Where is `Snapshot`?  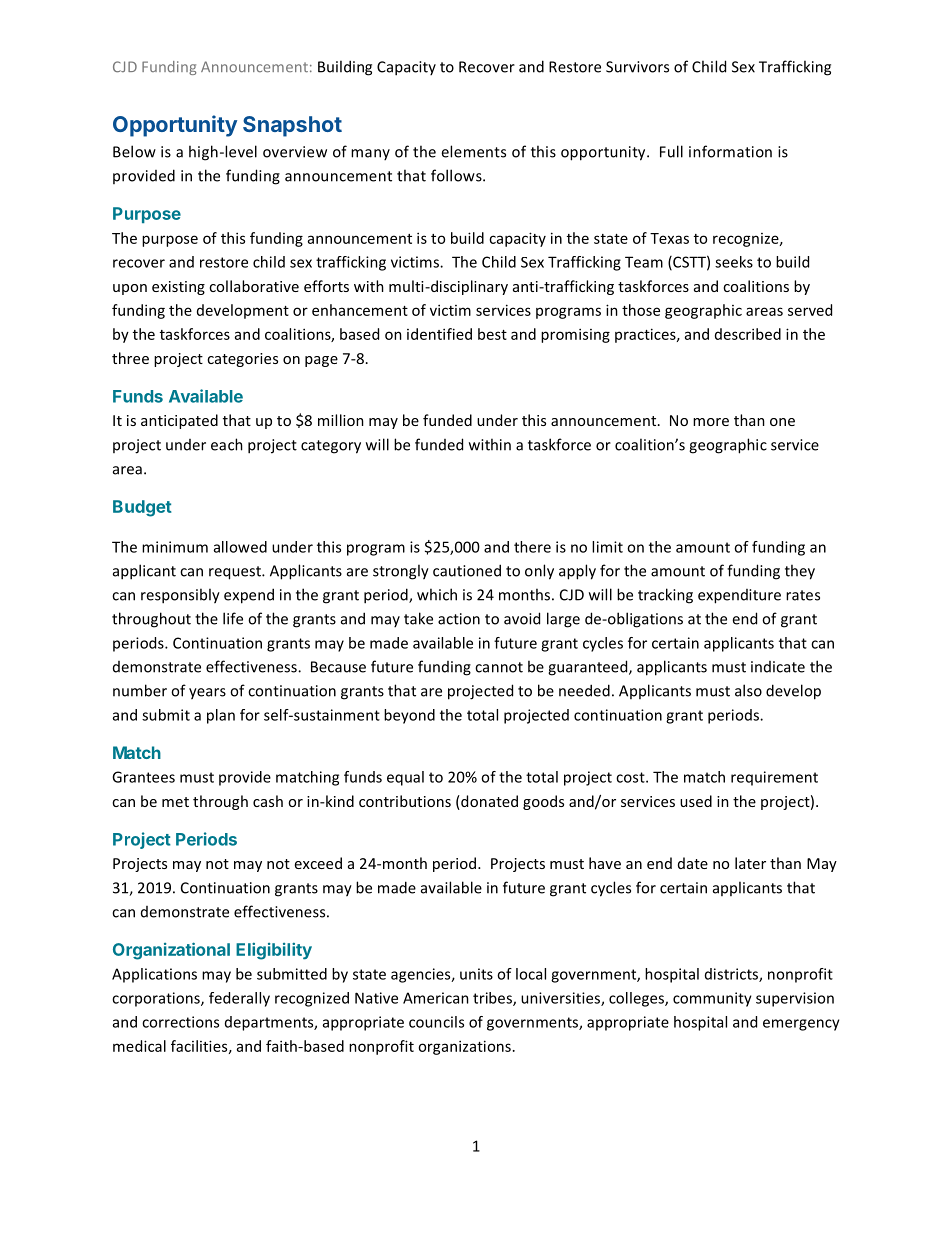
Snapshot is located at coordinates (292, 126).
